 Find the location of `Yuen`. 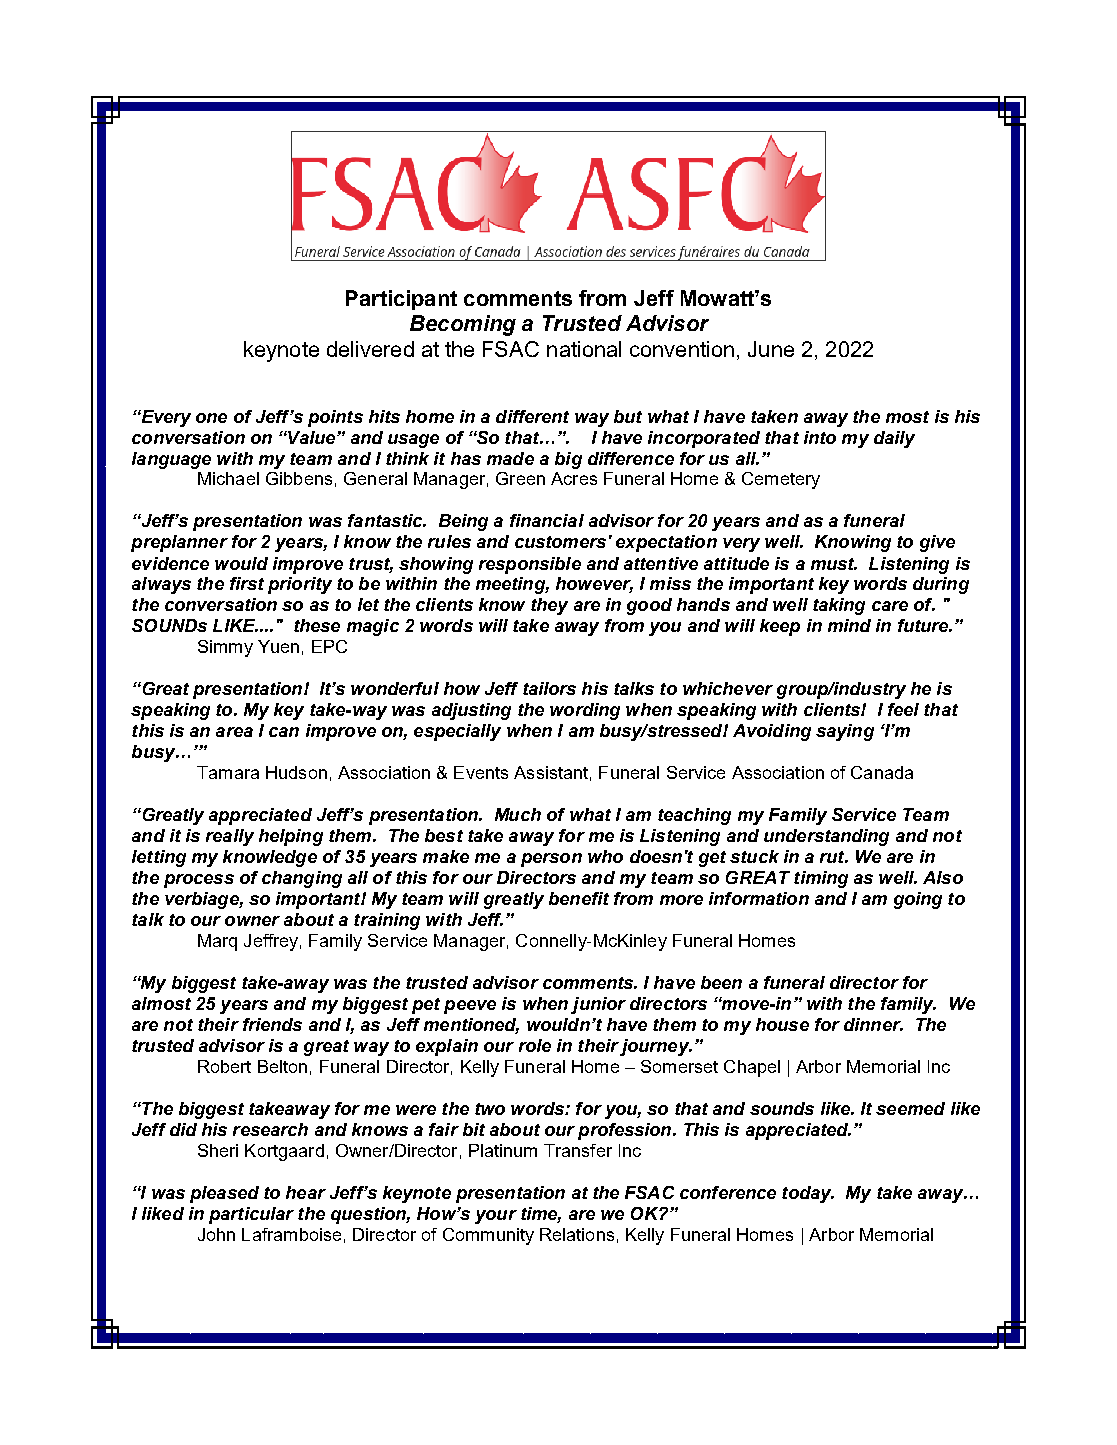

Yuen is located at coordinates (278, 646).
